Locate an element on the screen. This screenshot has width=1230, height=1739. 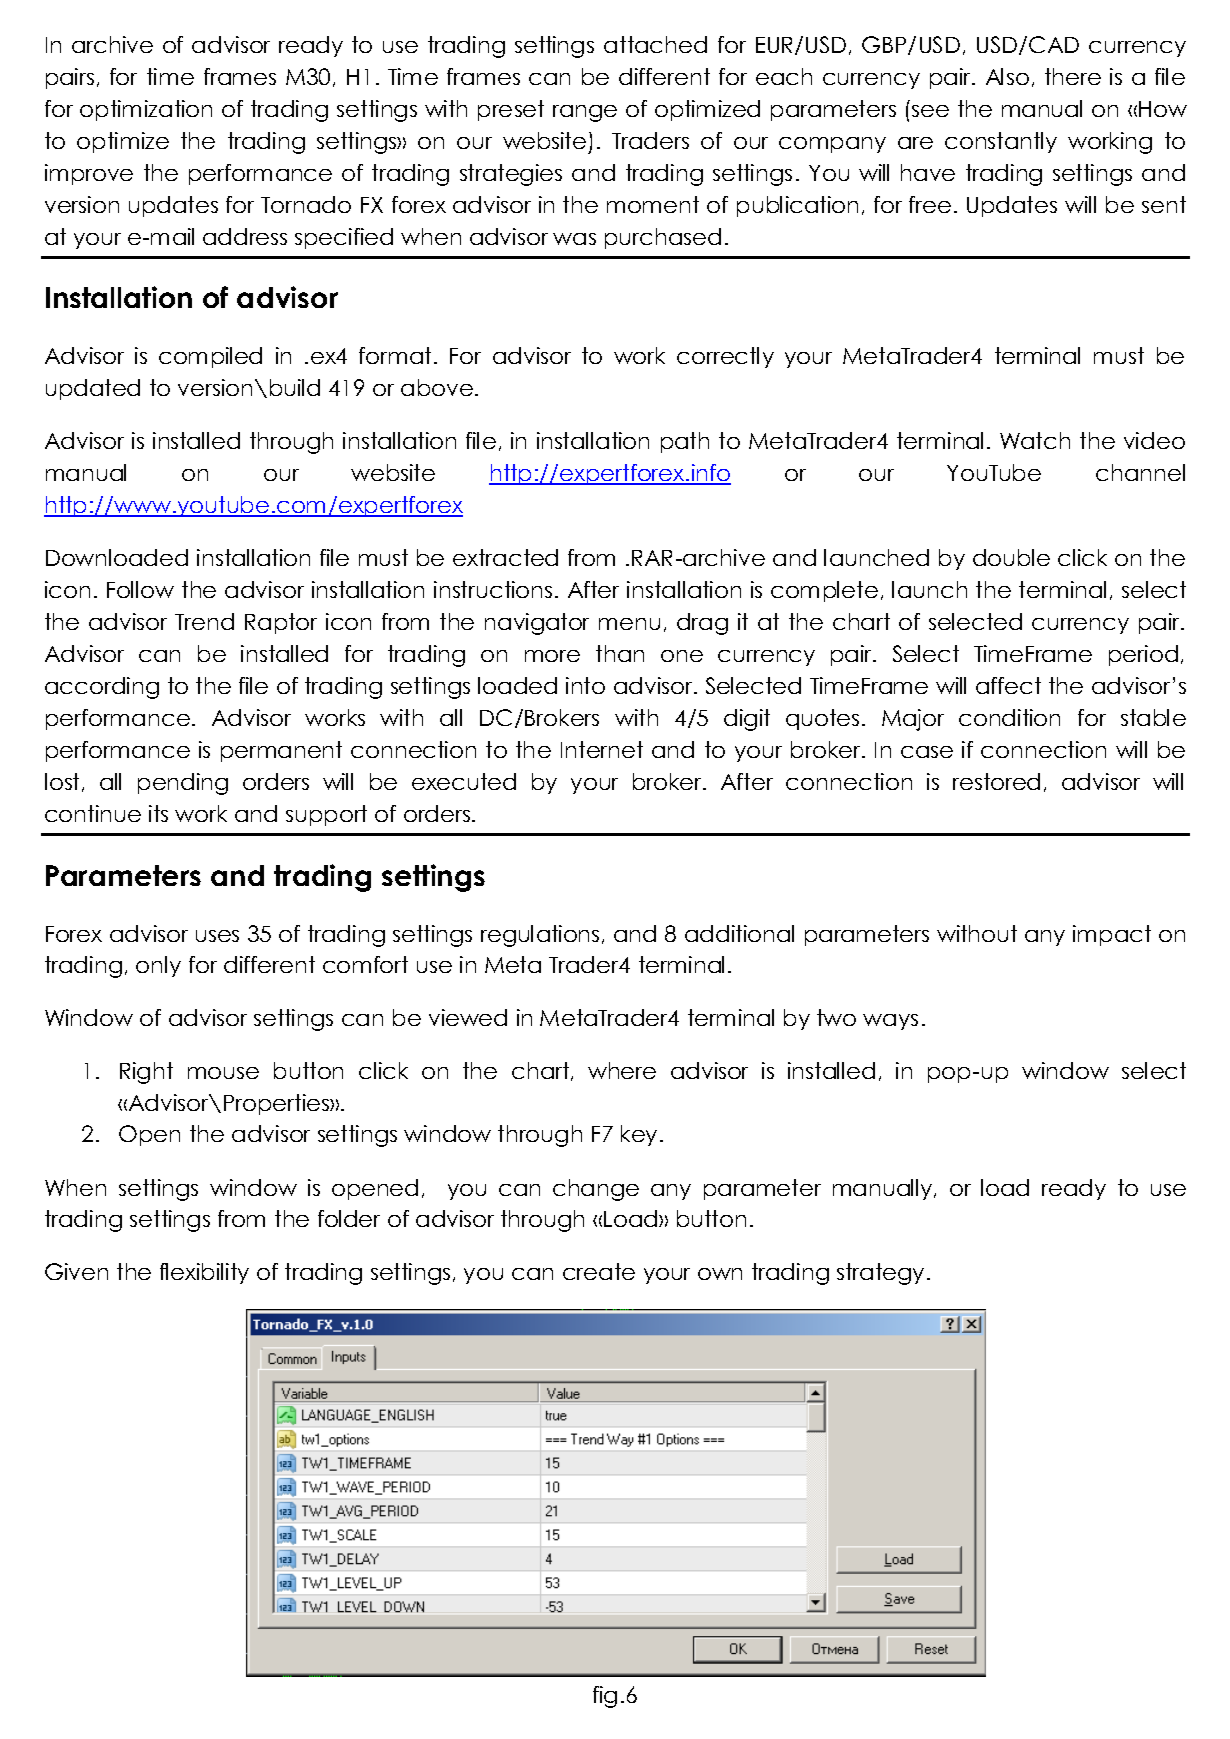
flexibility is located at coordinates (204, 1273).
